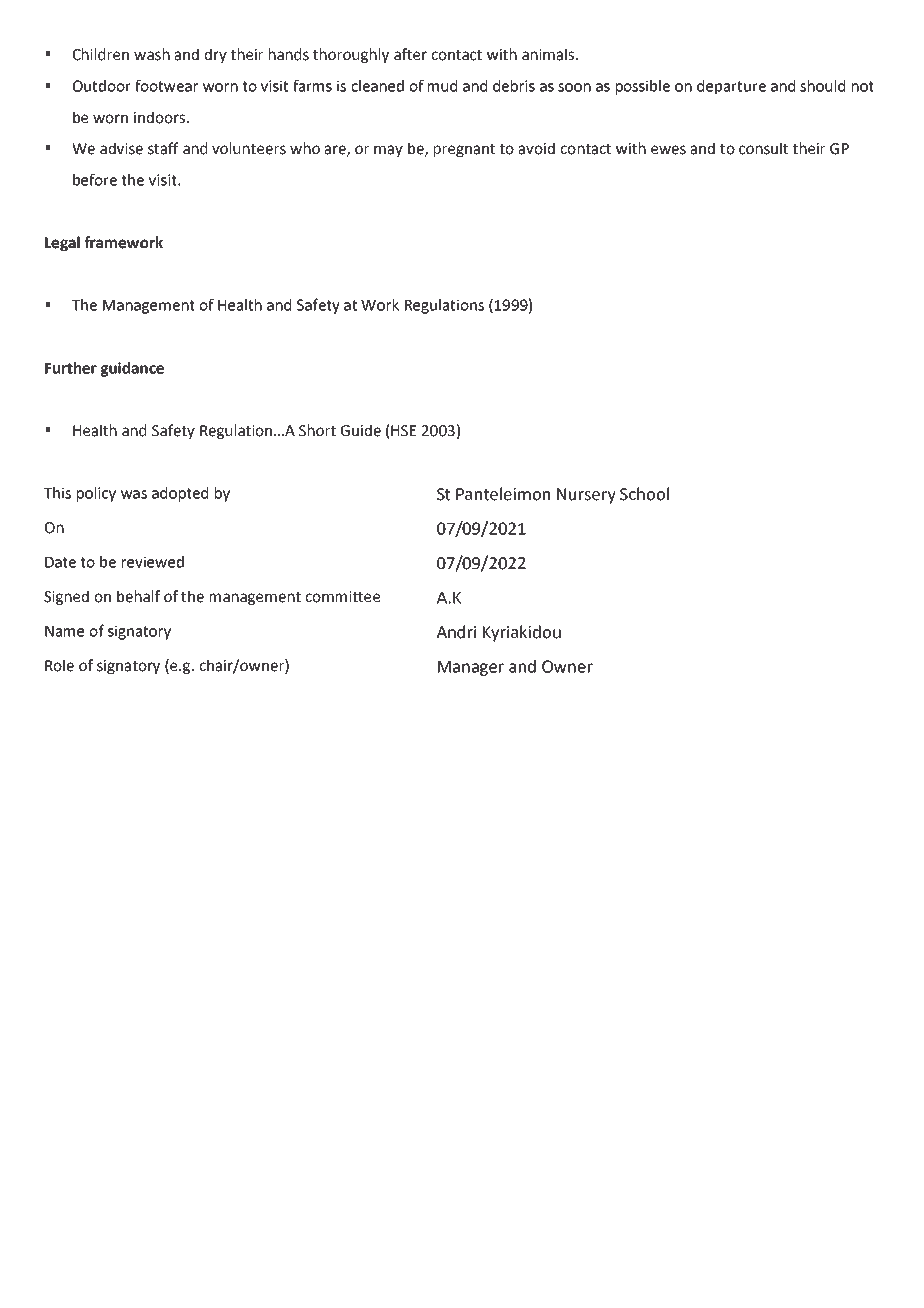  Describe the element at coordinates (644, 494) in the document. I see `School` at that location.
